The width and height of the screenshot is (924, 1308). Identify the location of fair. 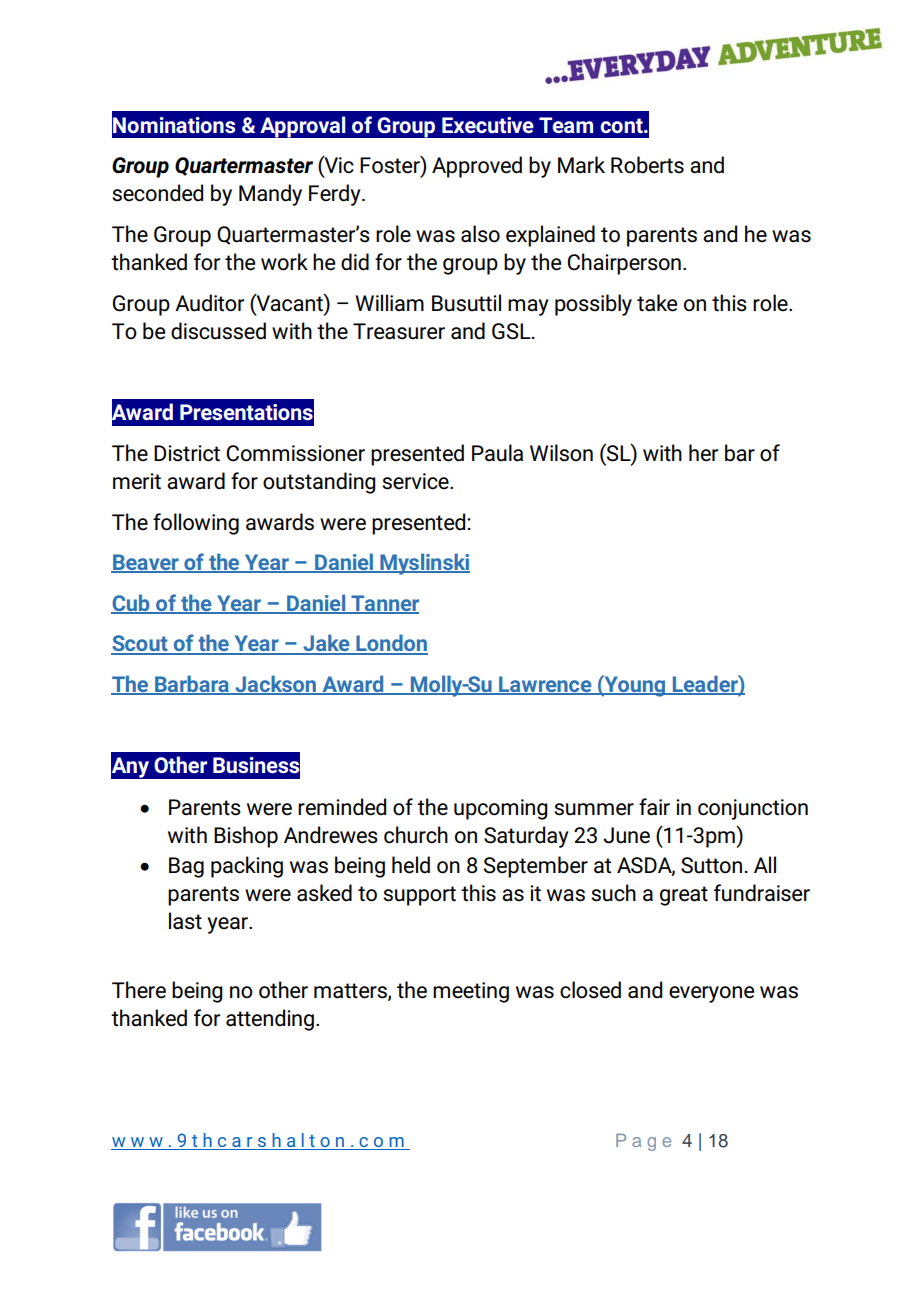
(654, 807).
